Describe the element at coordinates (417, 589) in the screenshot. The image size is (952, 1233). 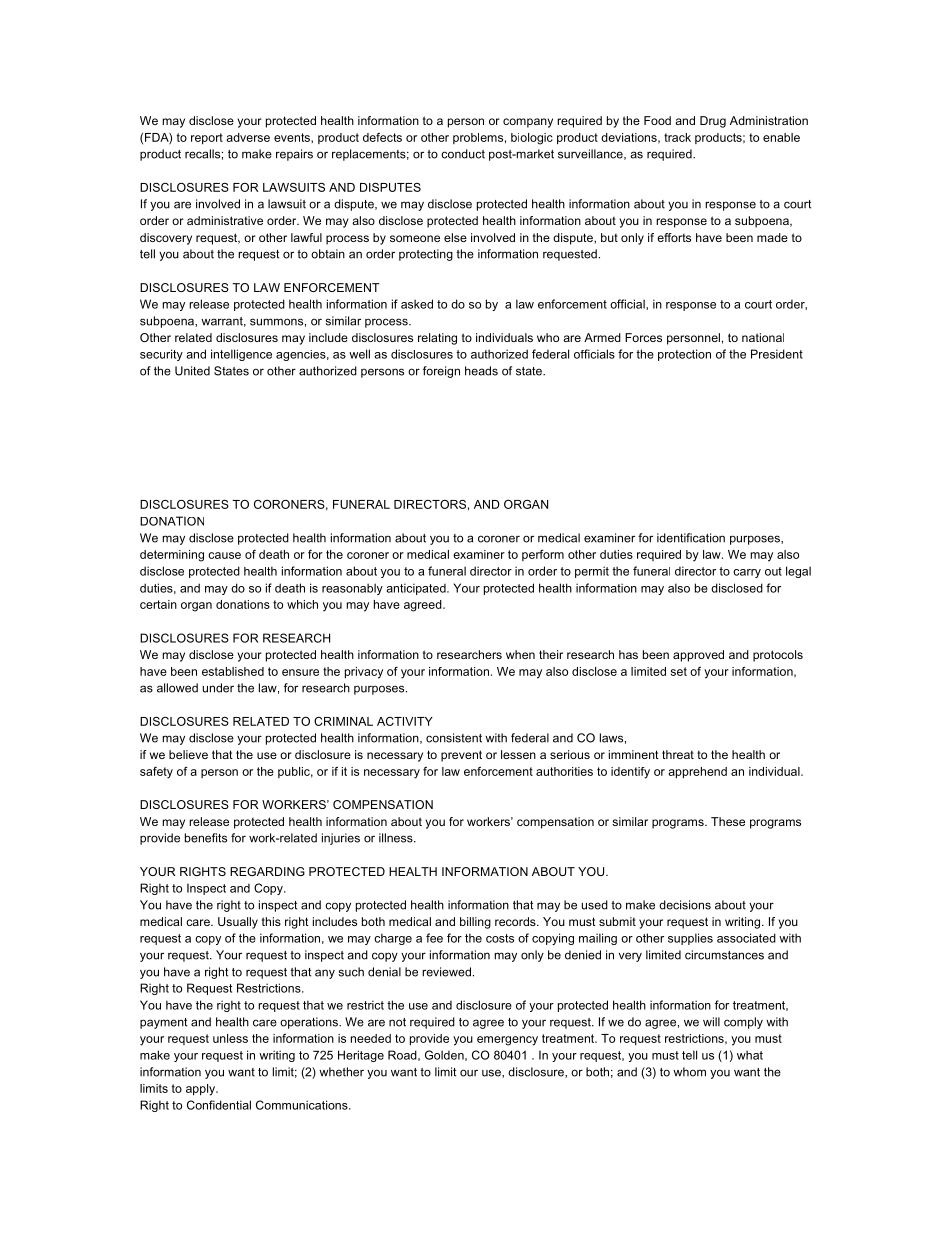
I see `anticipated` at that location.
